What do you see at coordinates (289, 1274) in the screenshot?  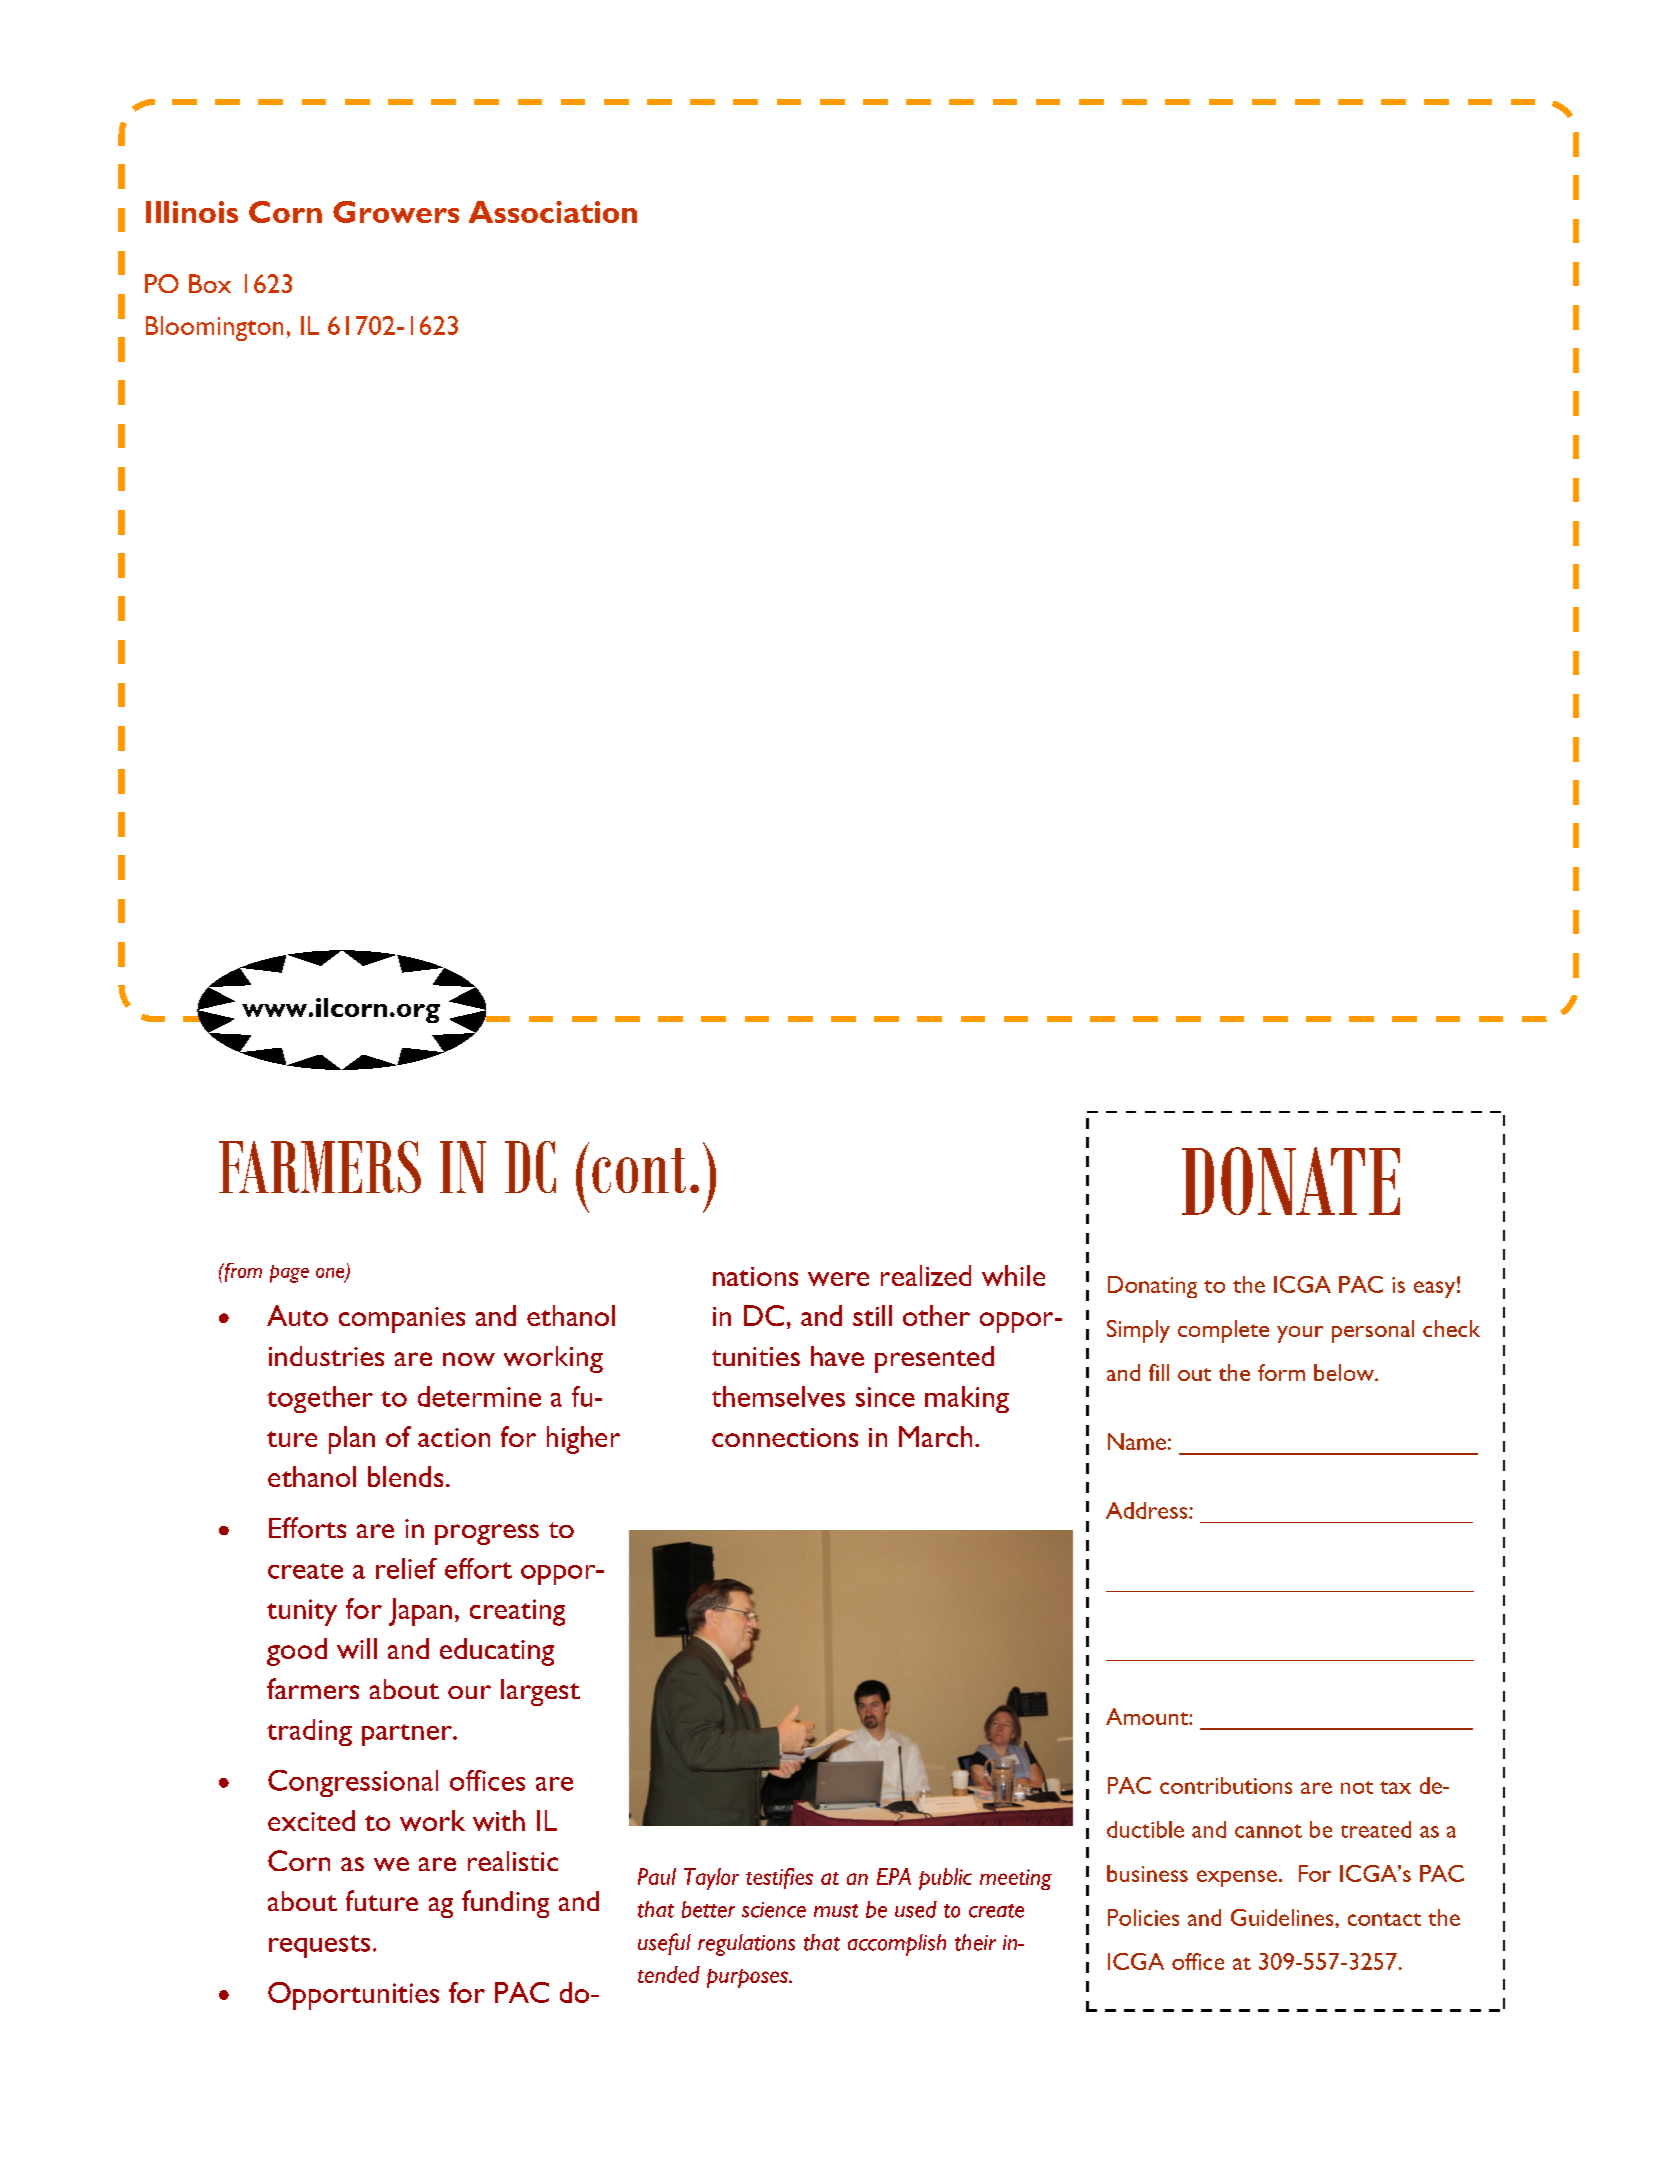 I see `page` at bounding box center [289, 1274].
